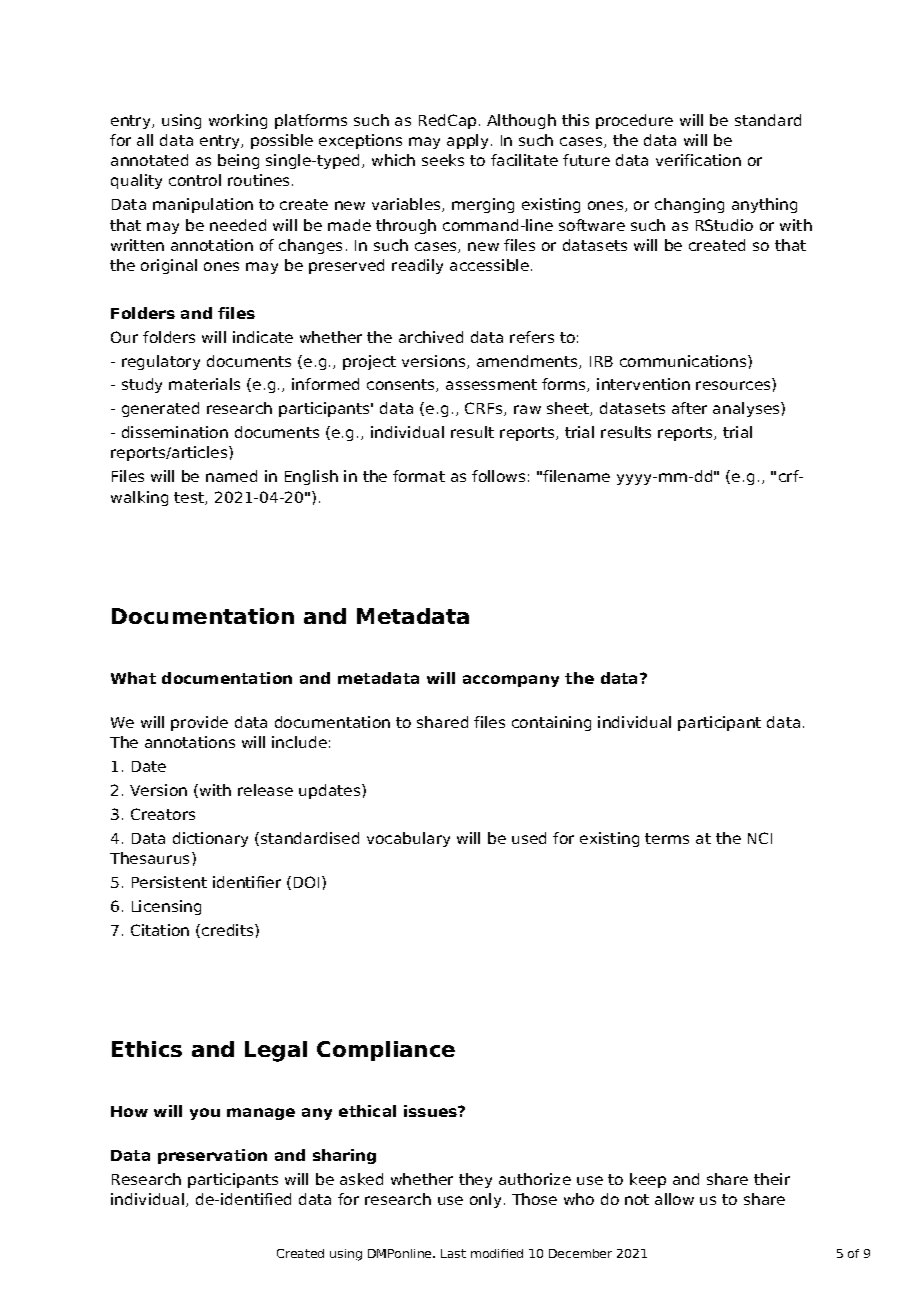 The image size is (924, 1308). What do you see at coordinates (698, 160) in the page?
I see `verification` at bounding box center [698, 160].
